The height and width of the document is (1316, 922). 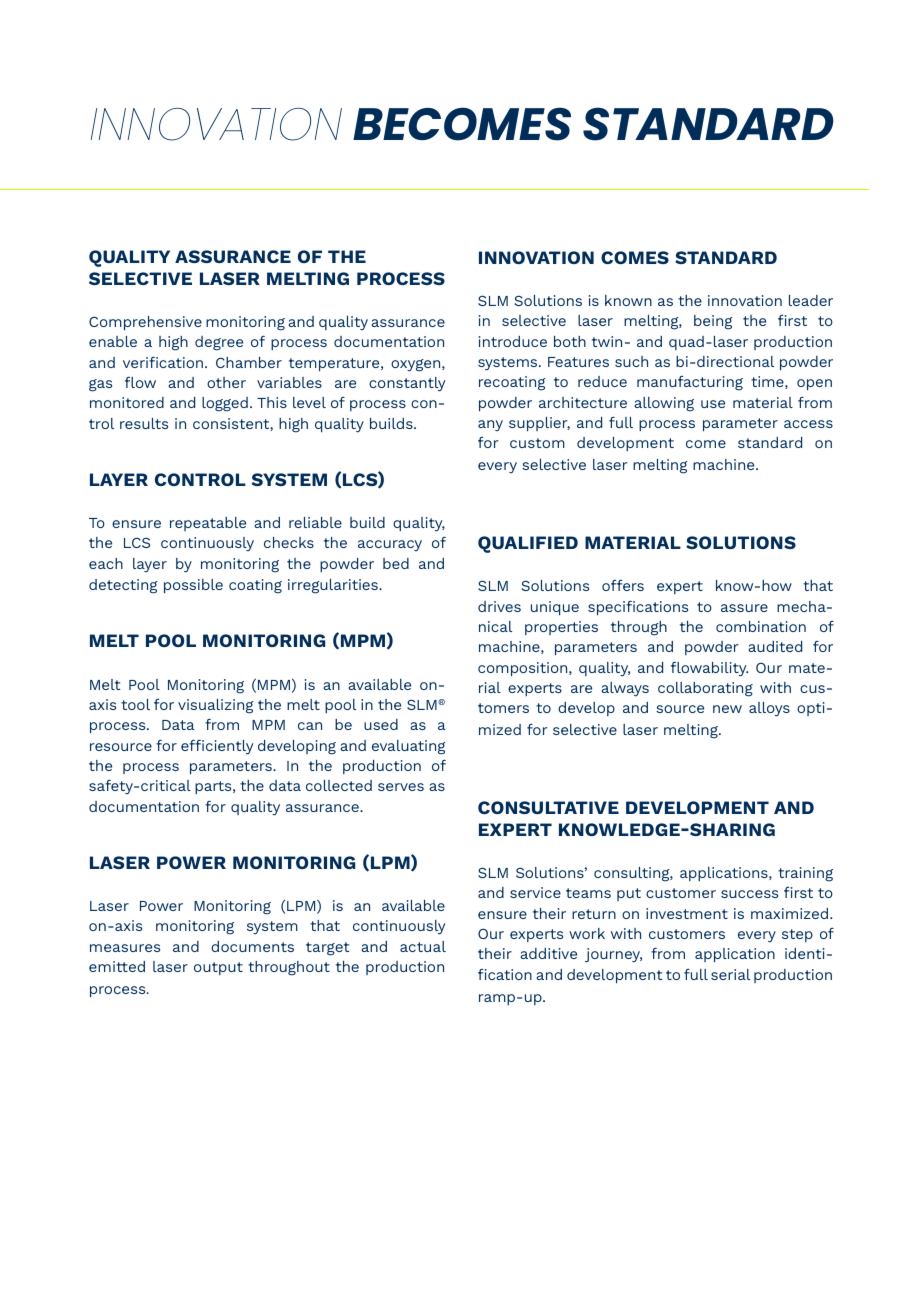 I want to click on drives, so click(x=499, y=606).
